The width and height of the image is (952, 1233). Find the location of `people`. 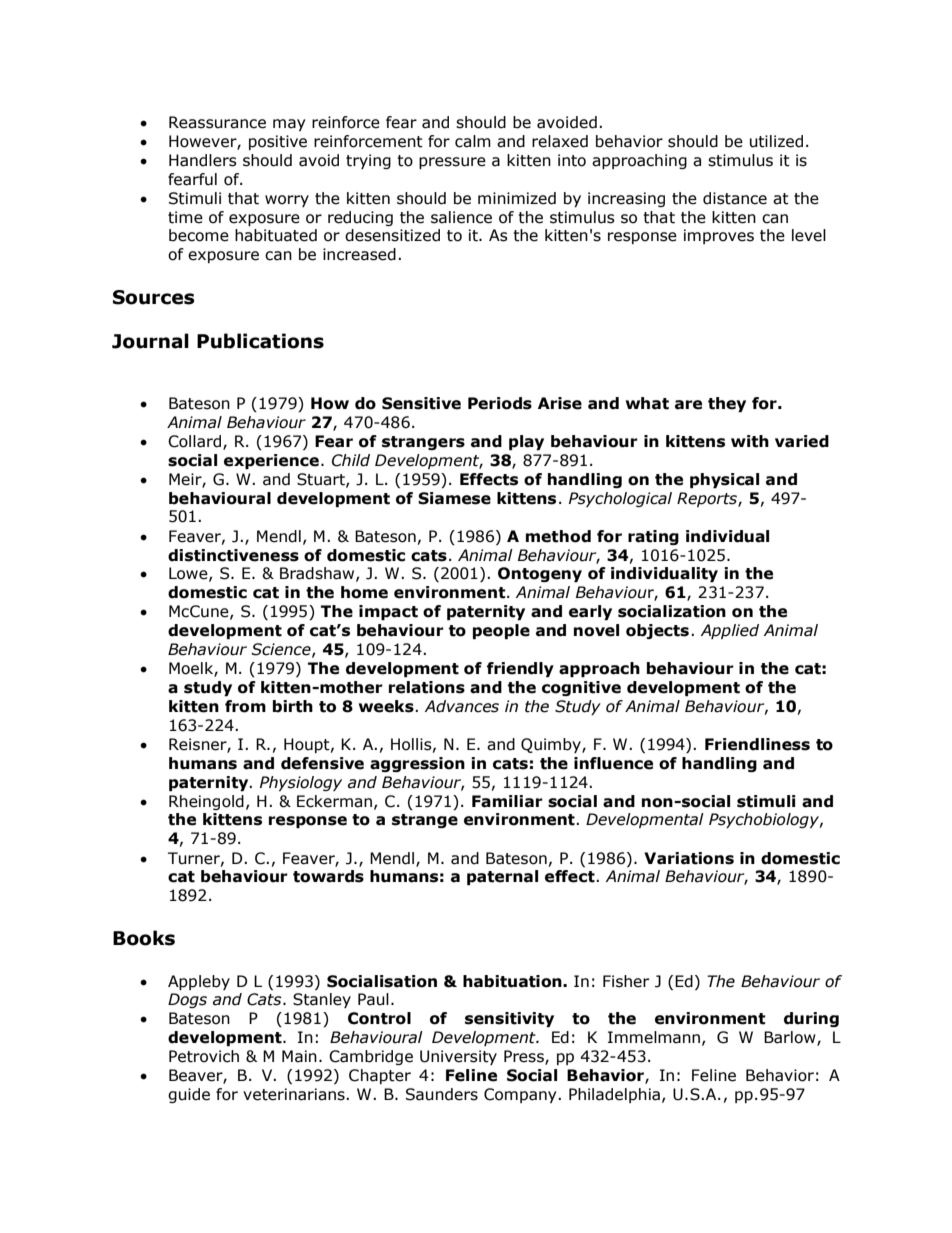

people is located at coordinates (501, 631).
